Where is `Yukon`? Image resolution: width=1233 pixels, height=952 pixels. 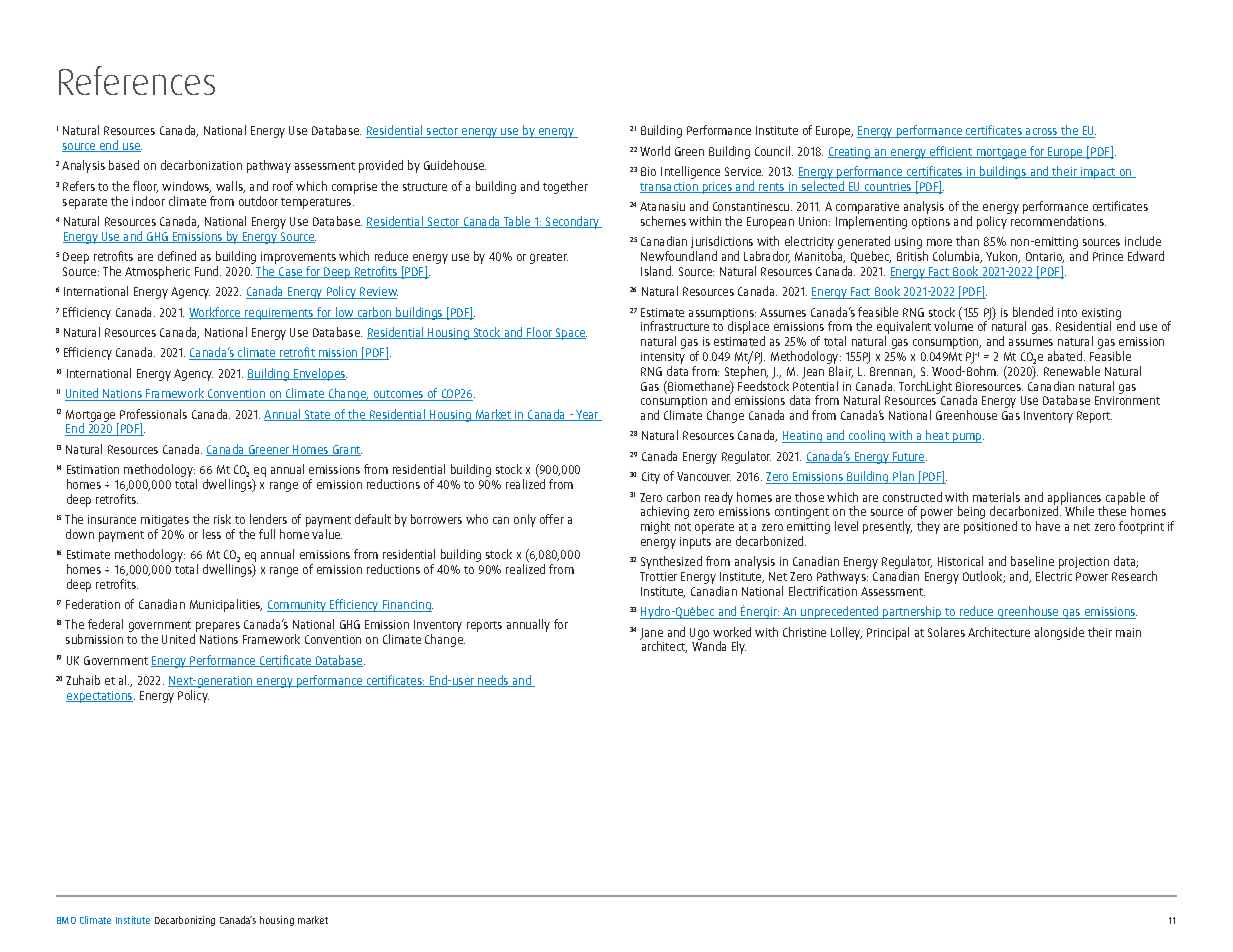
Yukon is located at coordinates (1003, 257).
